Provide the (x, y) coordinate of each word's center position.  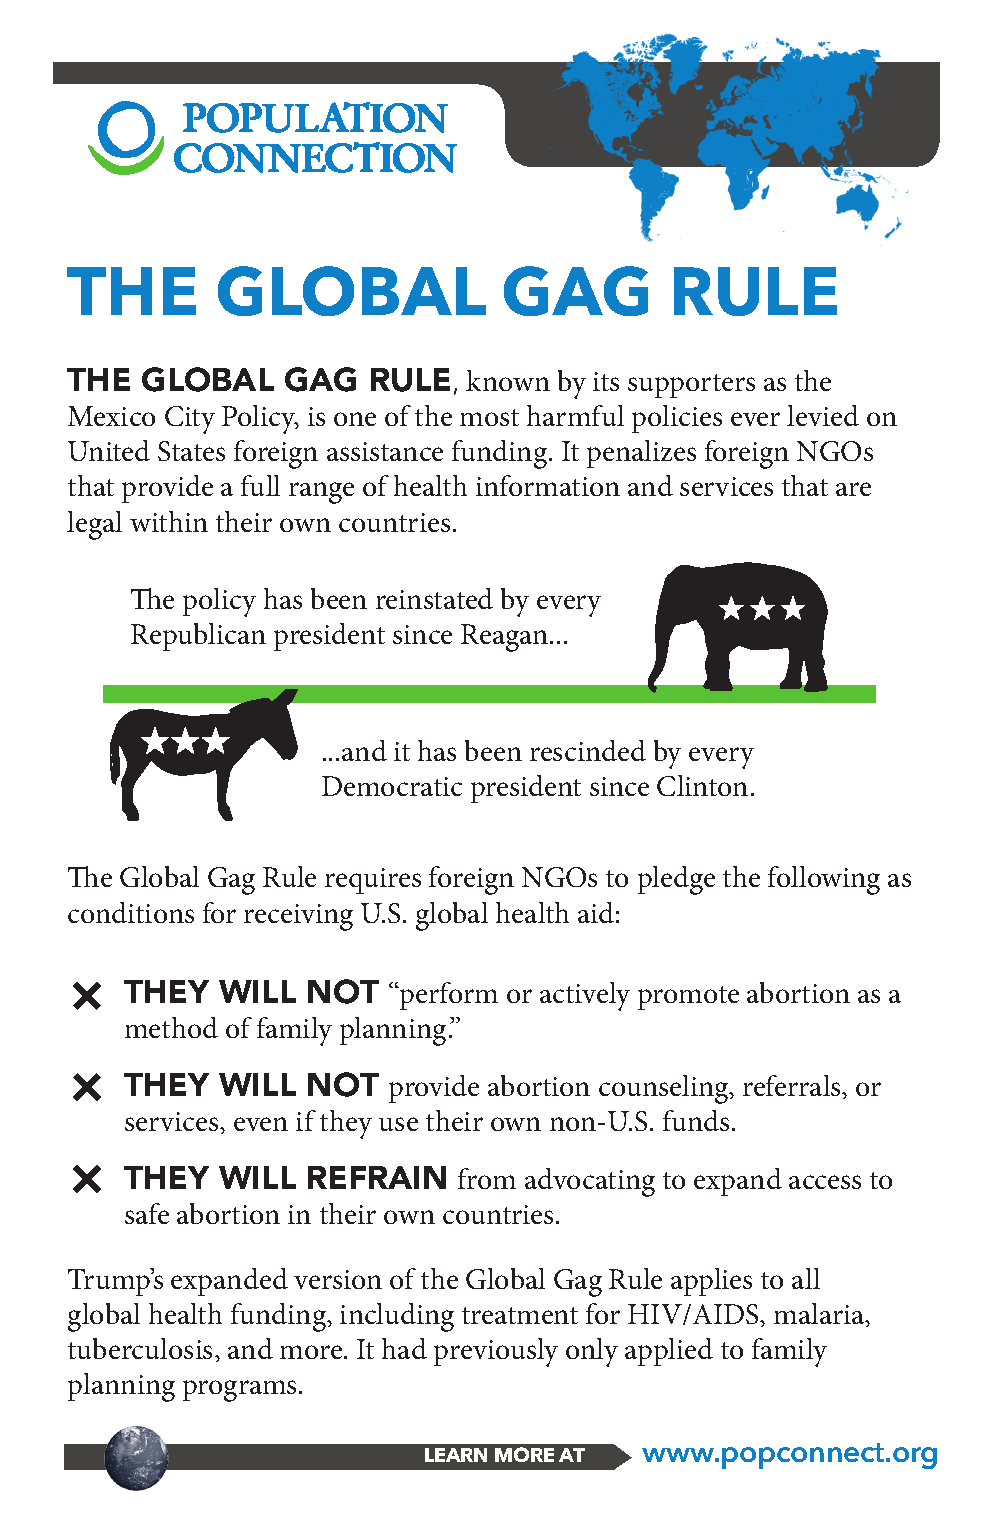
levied (823, 415)
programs (239, 1391)
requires (373, 881)
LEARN (456, 1455)
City (190, 420)
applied (669, 1352)
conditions (131, 912)
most (489, 417)
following (824, 880)
